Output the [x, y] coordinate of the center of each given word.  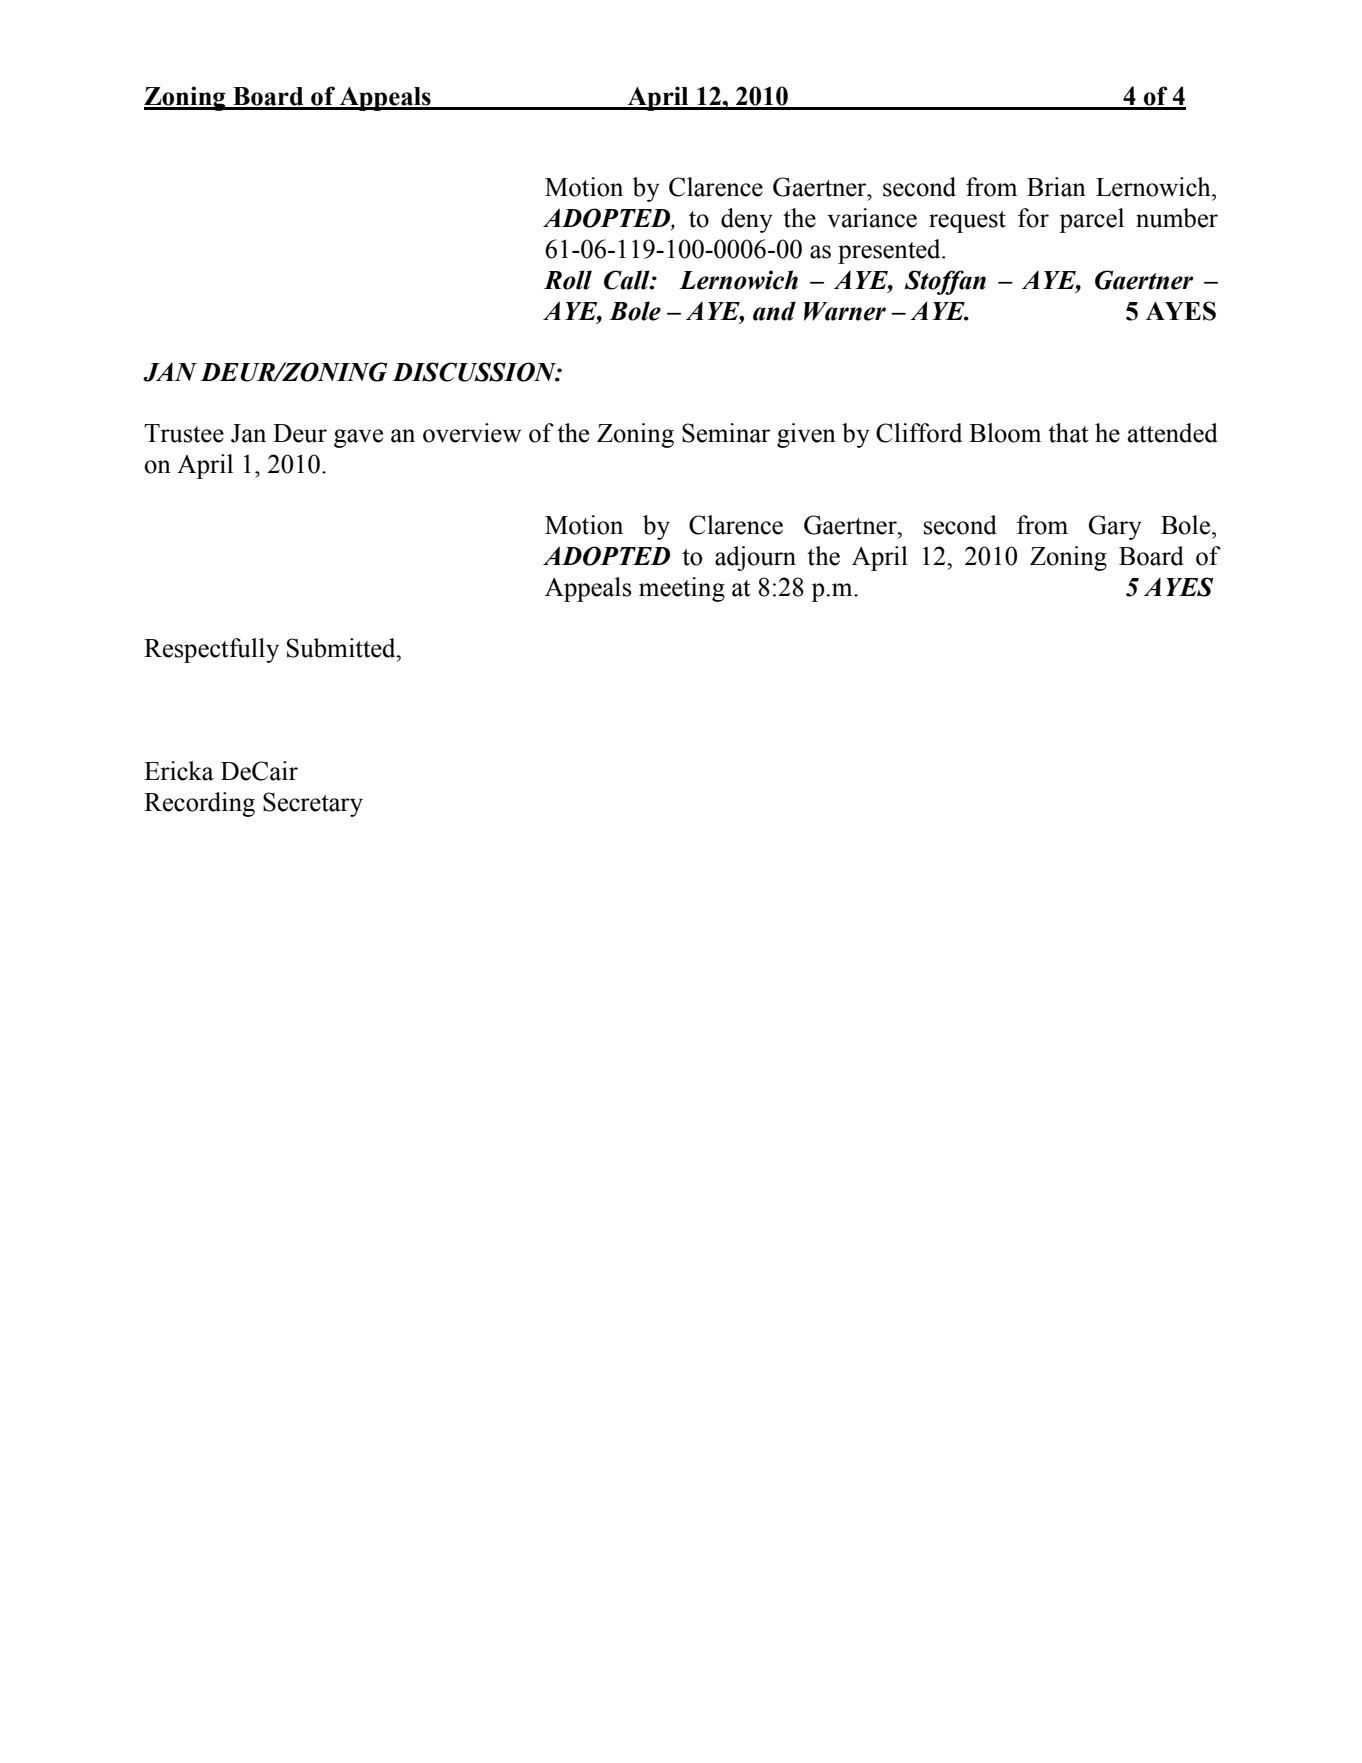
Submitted [342, 648]
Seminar [726, 433]
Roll [568, 280]
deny [747, 220]
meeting [682, 589]
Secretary [313, 804]
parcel [1091, 220]
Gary [1115, 527]
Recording [199, 804]
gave [358, 438]
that [1068, 433]
